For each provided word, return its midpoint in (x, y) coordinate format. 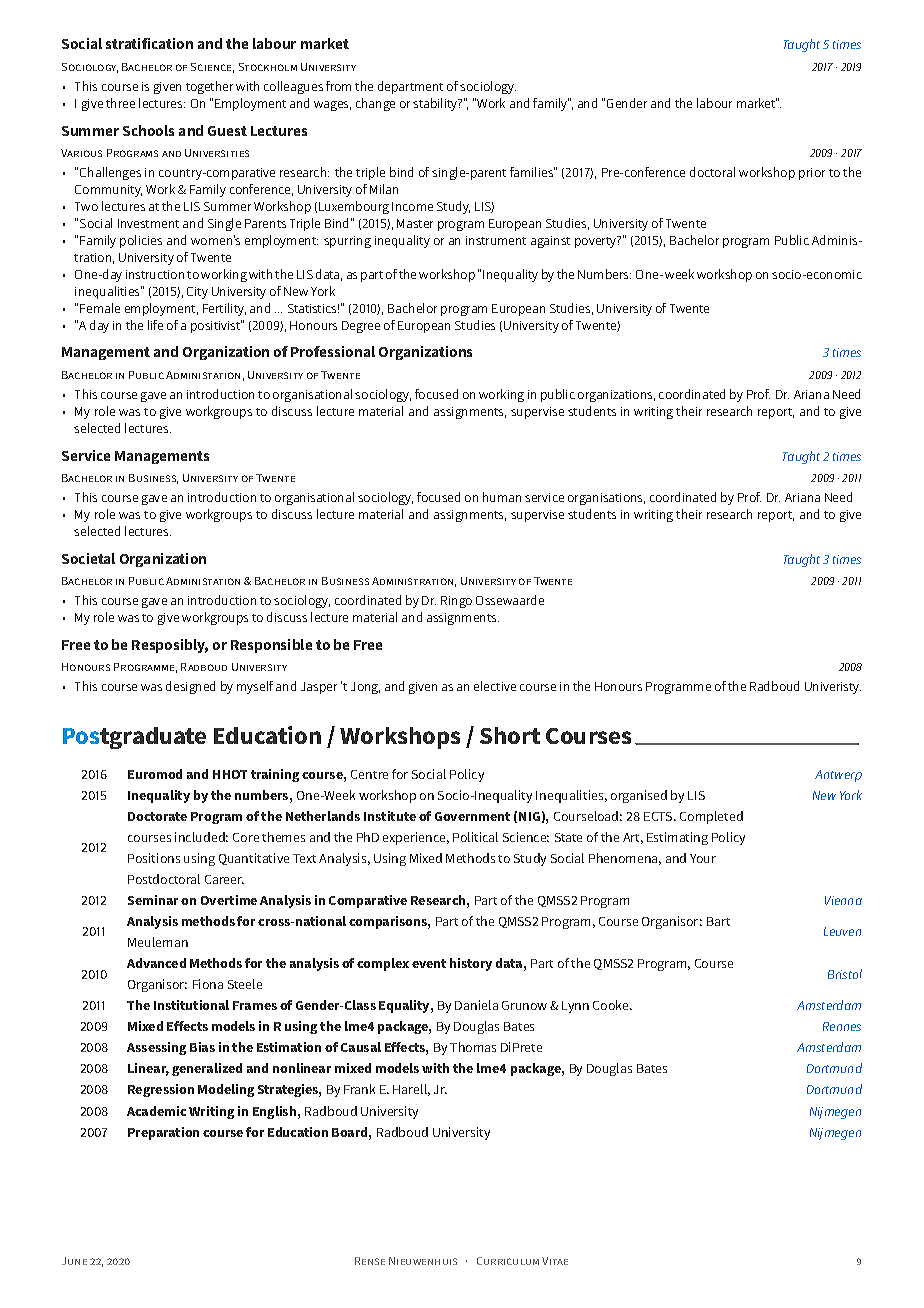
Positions (154, 858)
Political (475, 837)
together (209, 87)
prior (812, 174)
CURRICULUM (508, 1261)
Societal (88, 558)
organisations (606, 499)
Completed (711, 817)
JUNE (74, 1261)
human (502, 497)
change (375, 104)
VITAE (555, 1261)
